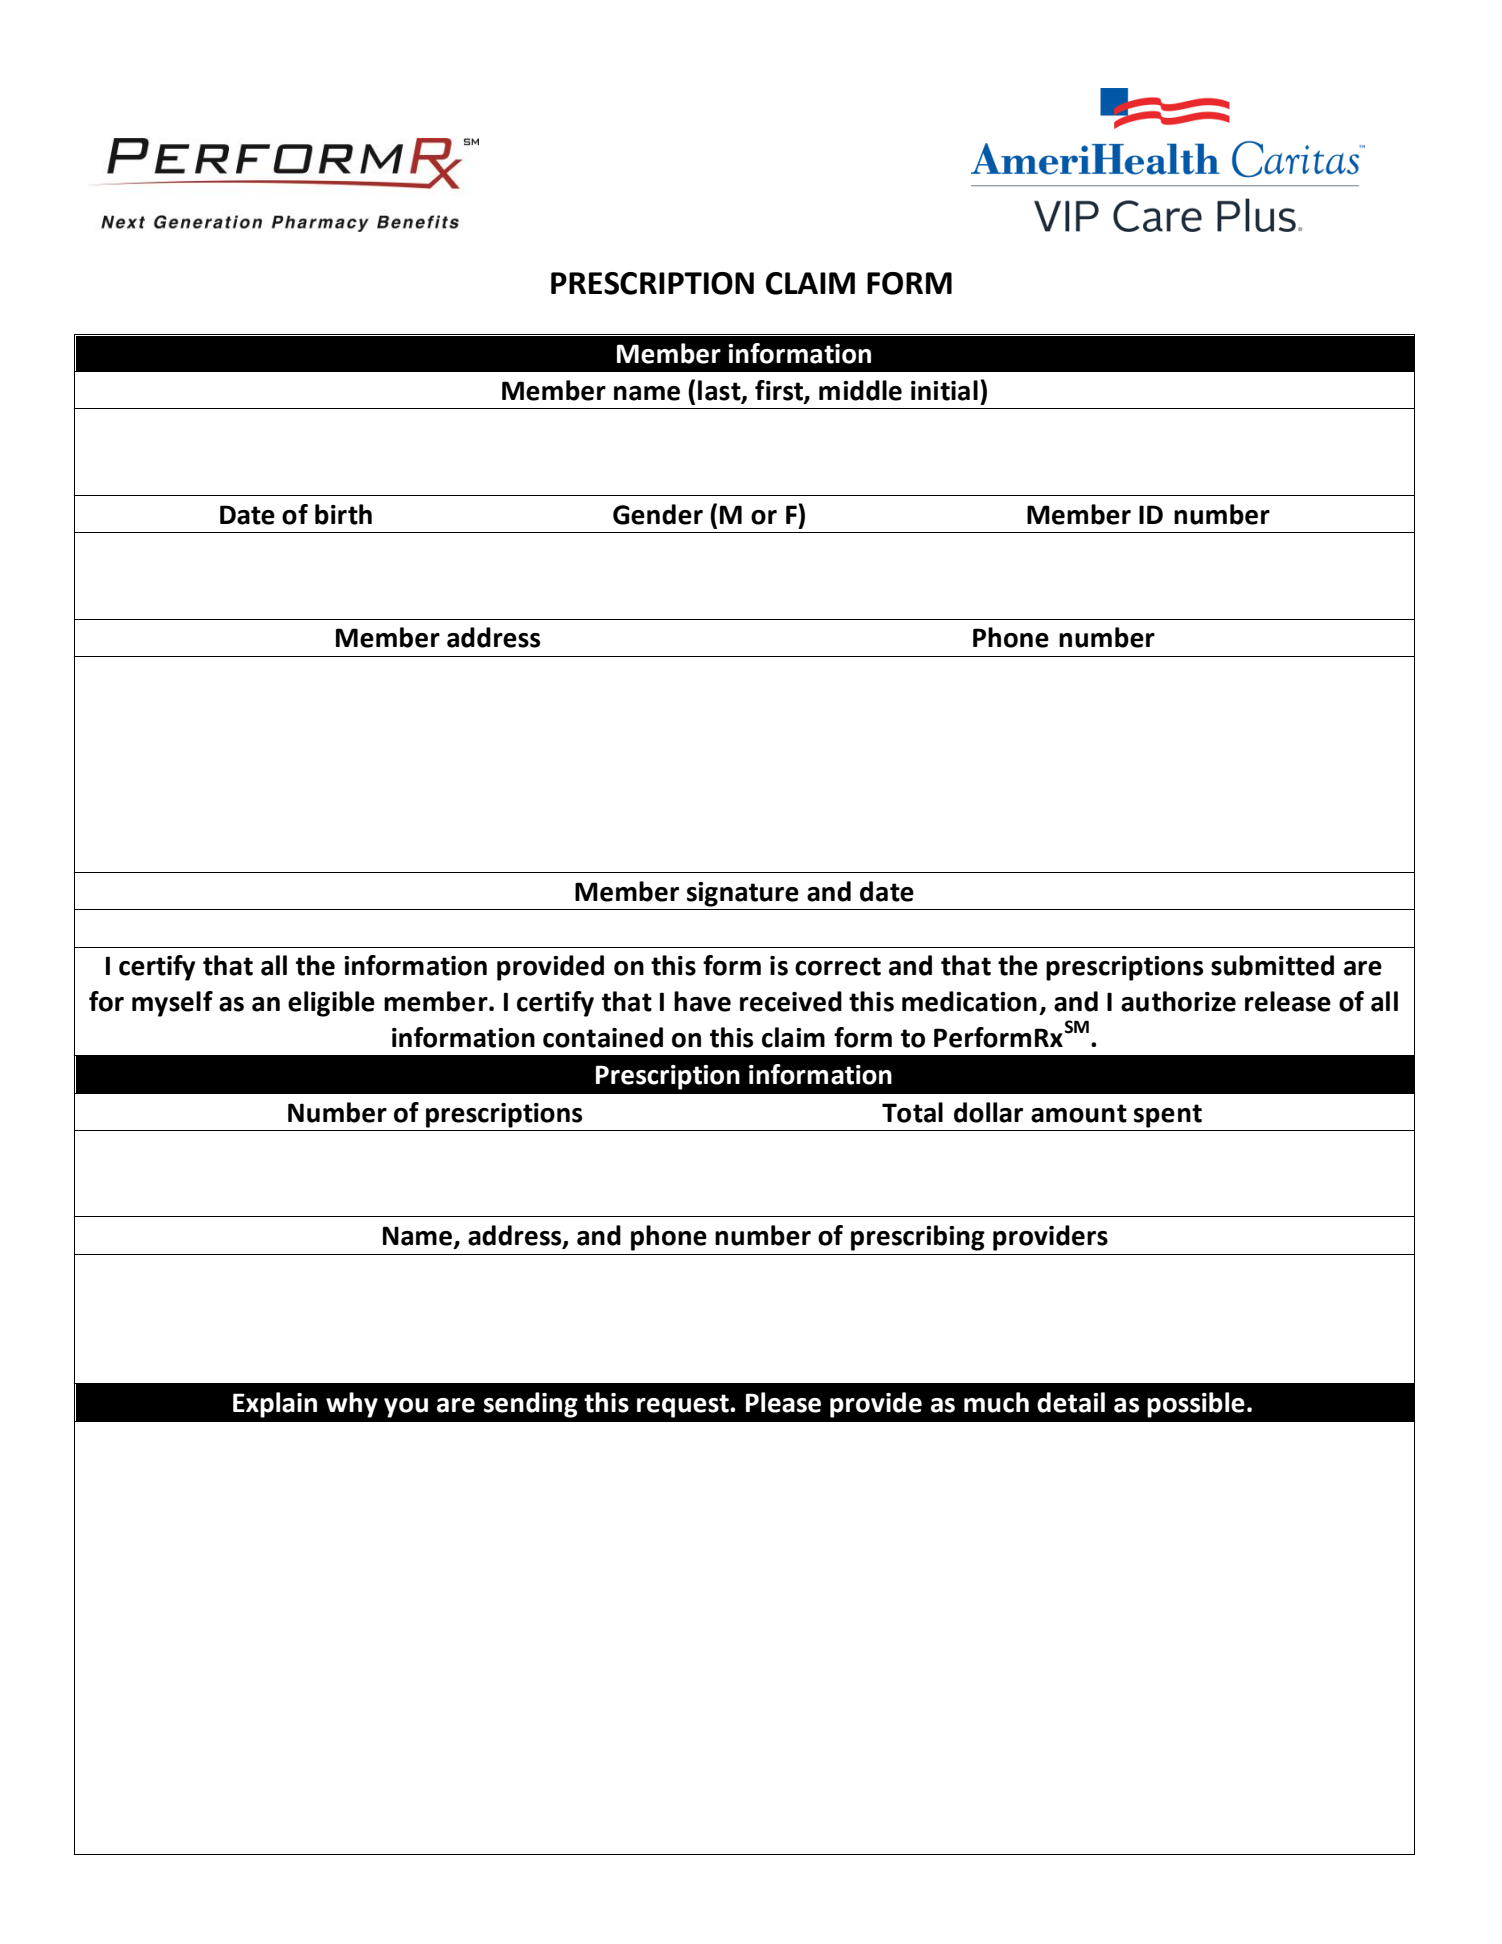 Image resolution: width=1502 pixels, height=1944 pixels. What do you see at coordinates (275, 1405) in the page?
I see `Explain` at bounding box center [275, 1405].
